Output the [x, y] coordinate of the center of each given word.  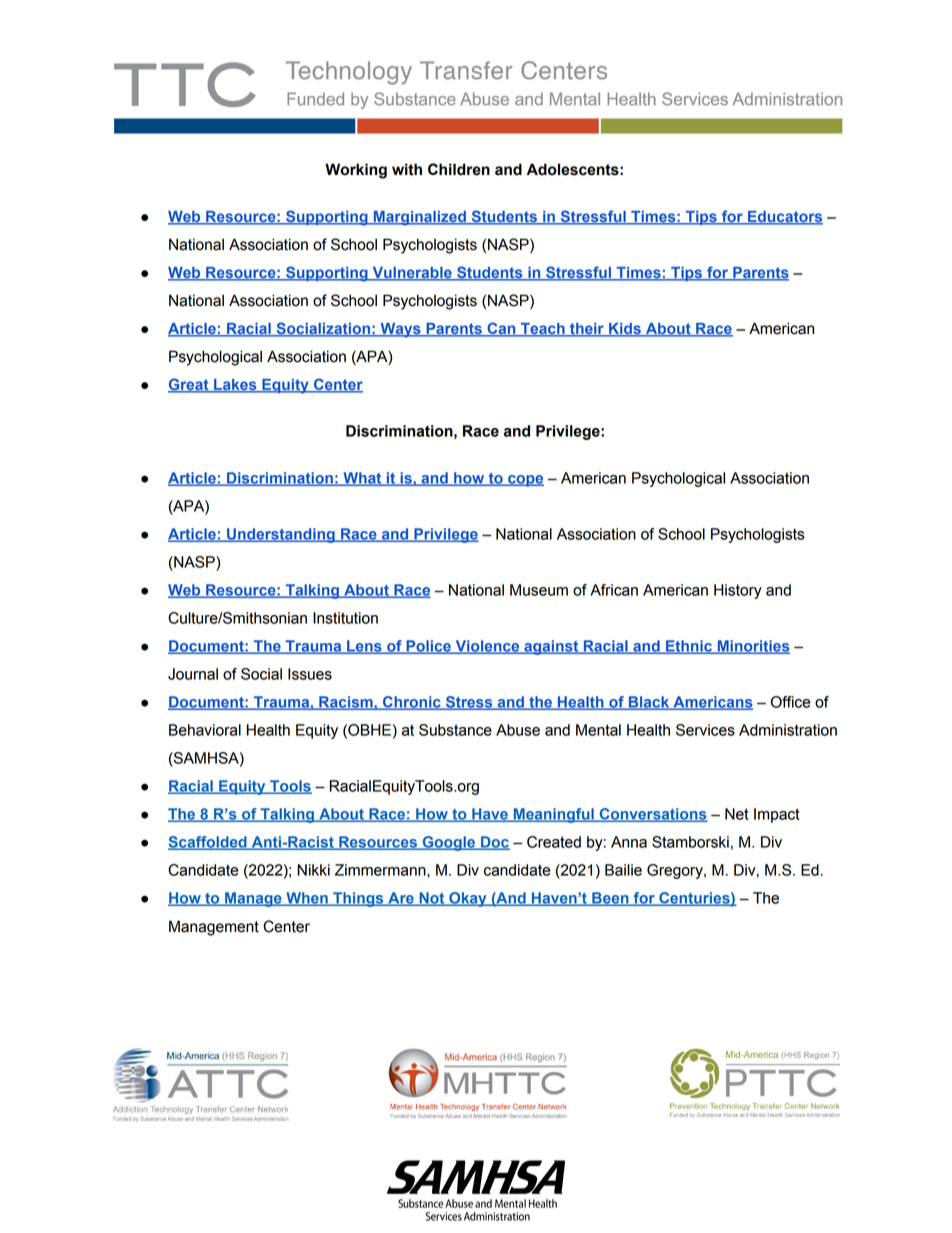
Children [459, 169]
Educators [784, 217]
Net [737, 814]
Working [356, 171]
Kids [625, 330]
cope [525, 481]
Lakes [235, 386]
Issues [310, 674]
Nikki [313, 870]
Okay [468, 899]
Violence [487, 647]
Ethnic [689, 647]
